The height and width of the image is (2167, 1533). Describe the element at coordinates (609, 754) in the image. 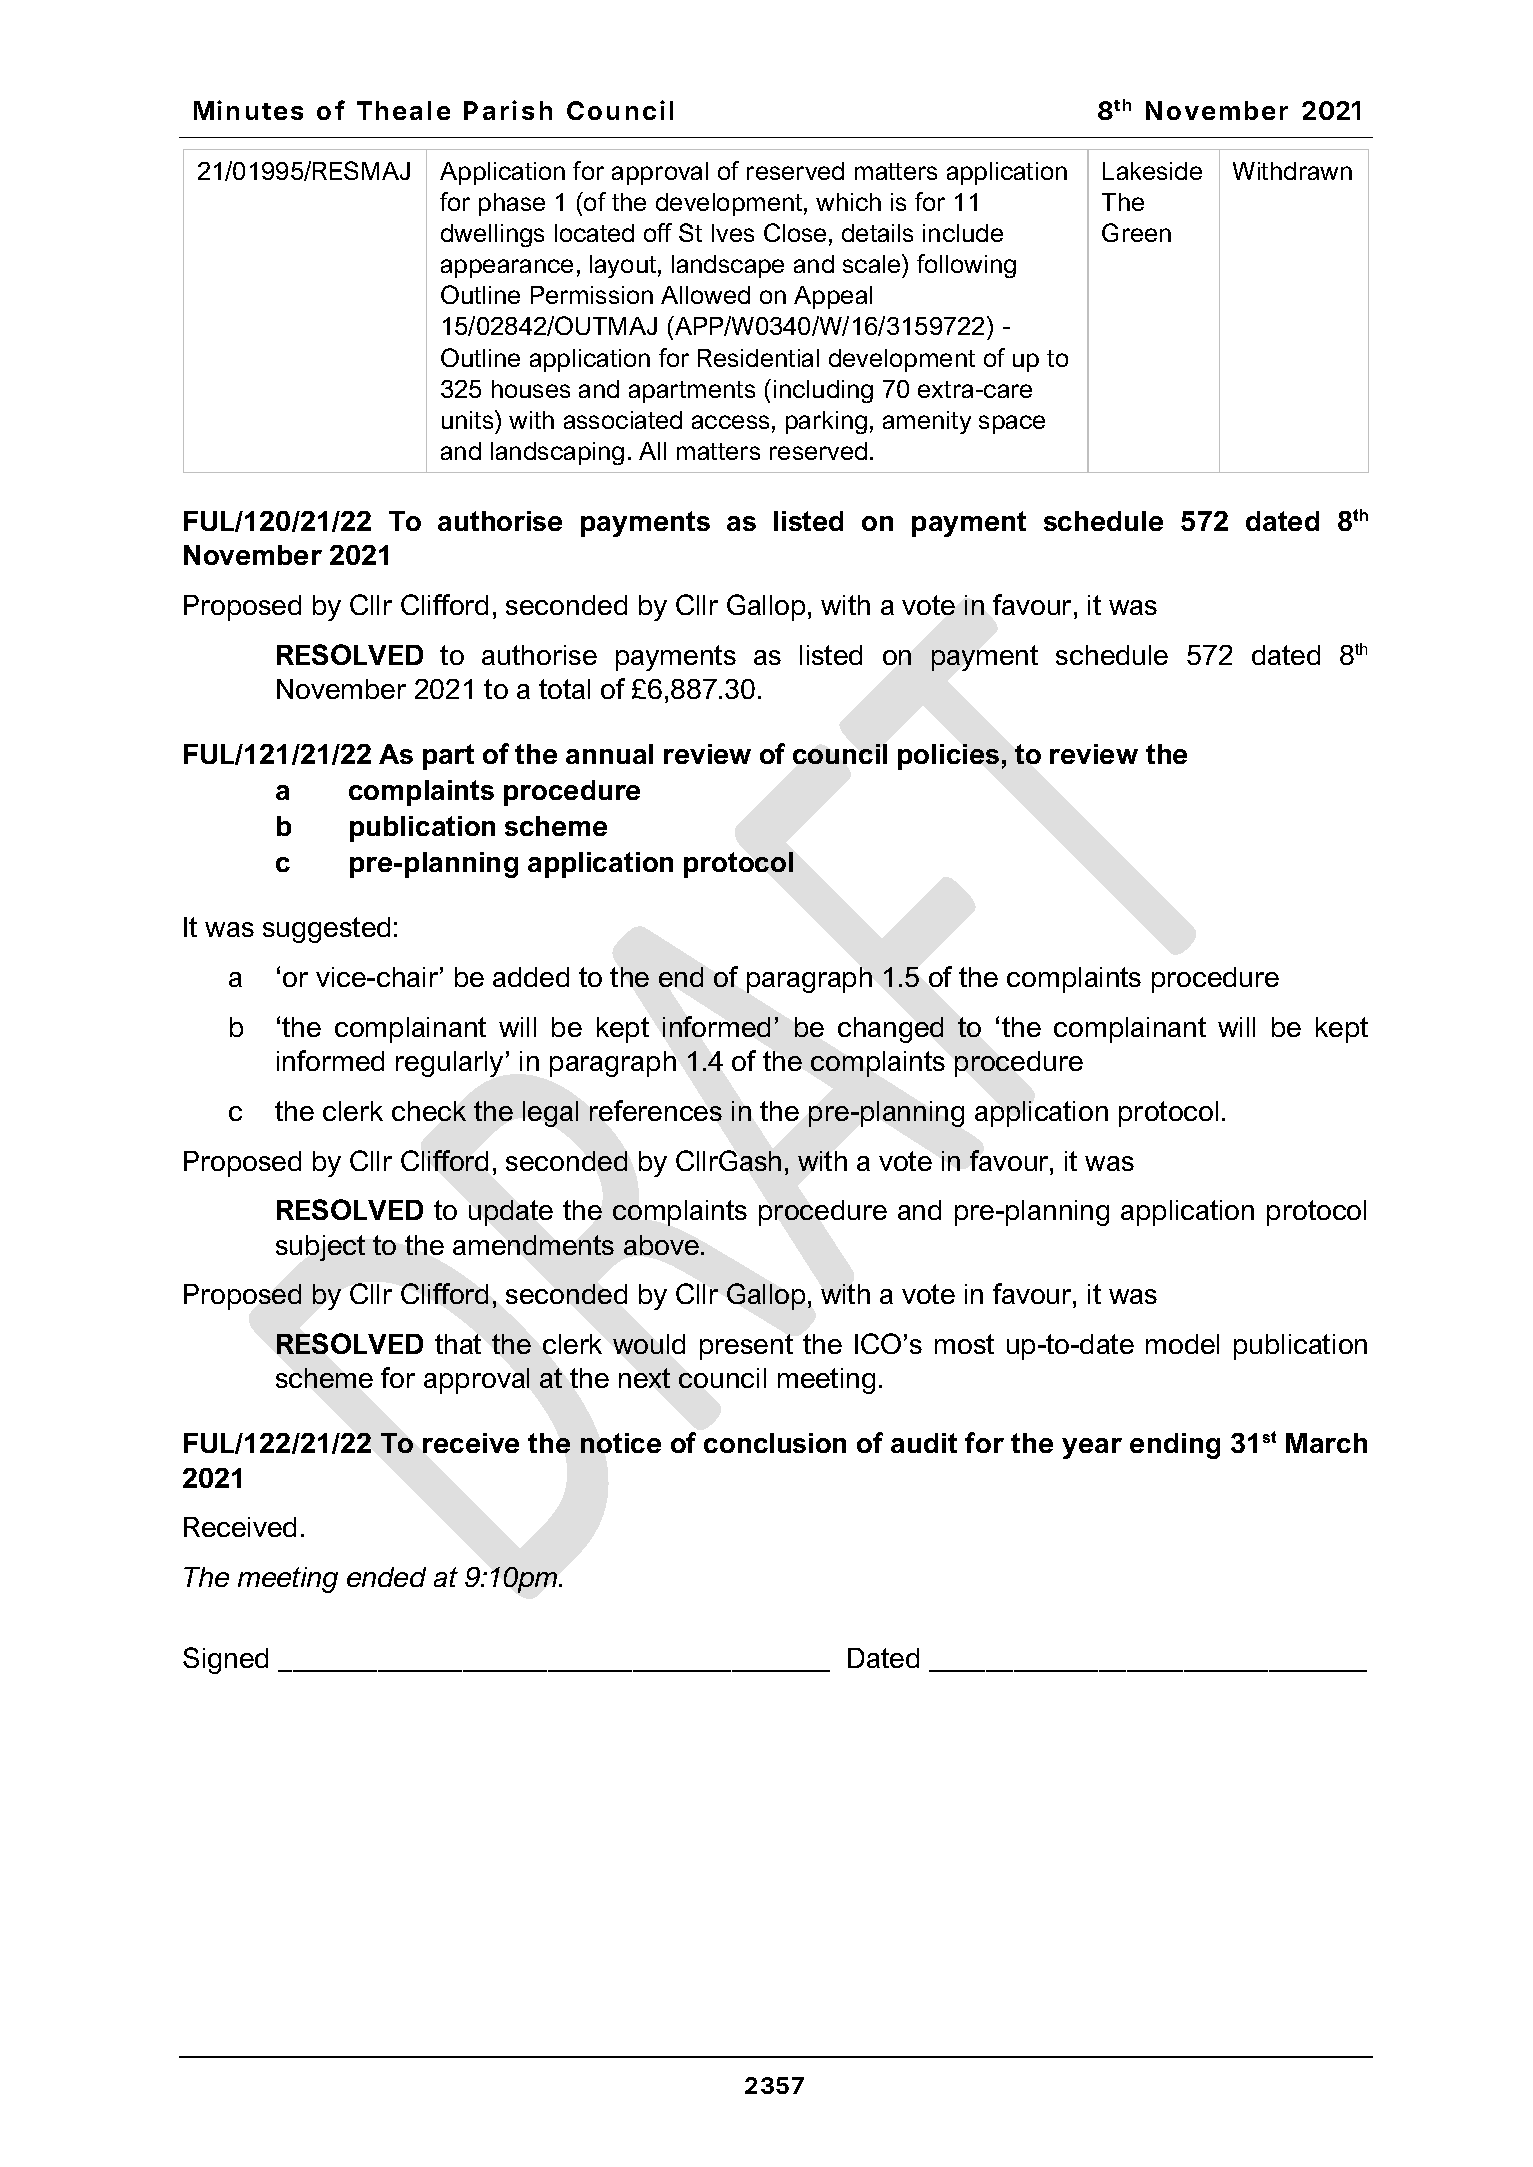

I see `annual` at that location.
